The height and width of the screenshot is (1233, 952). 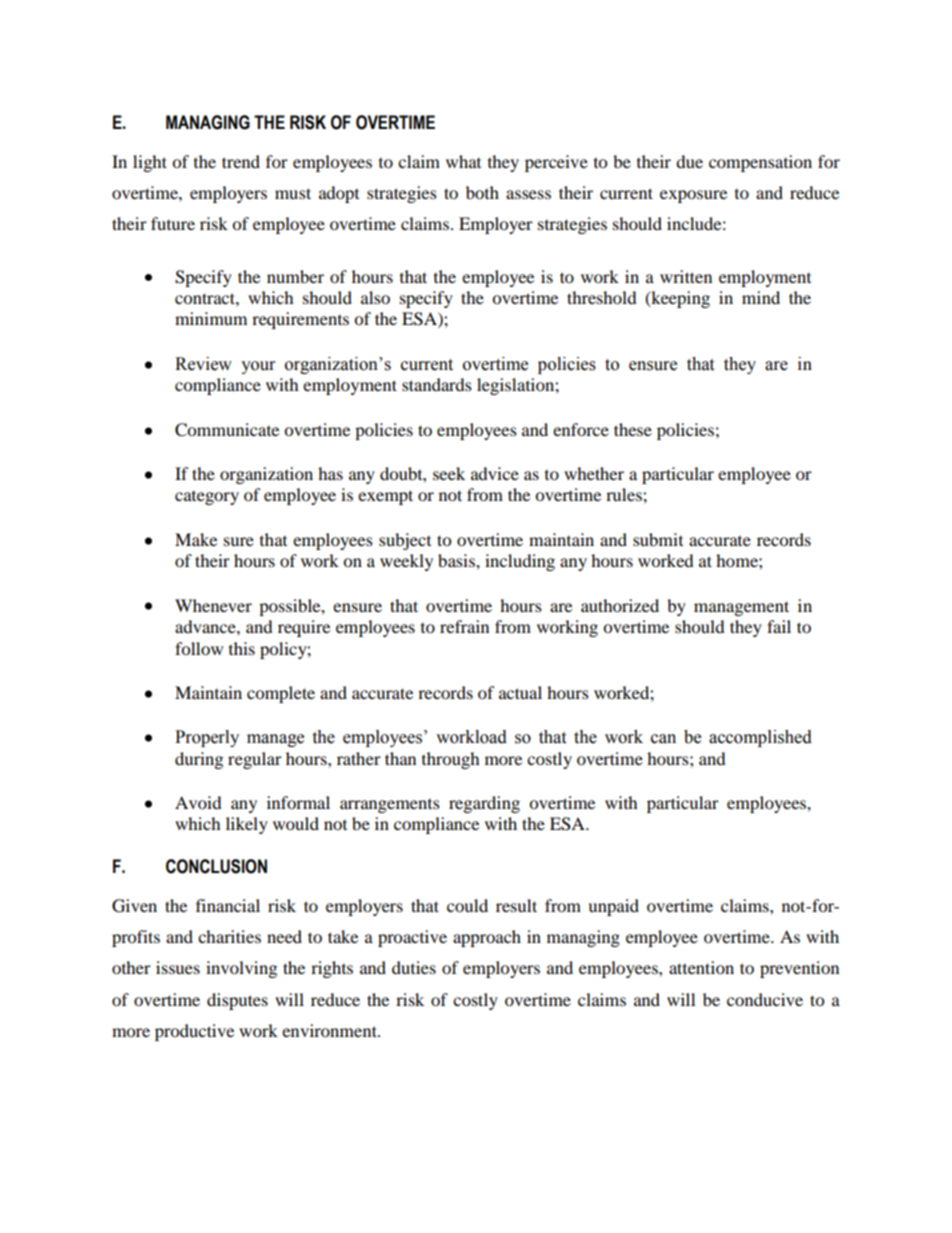 What do you see at coordinates (237, 1001) in the screenshot?
I see `disputes` at bounding box center [237, 1001].
